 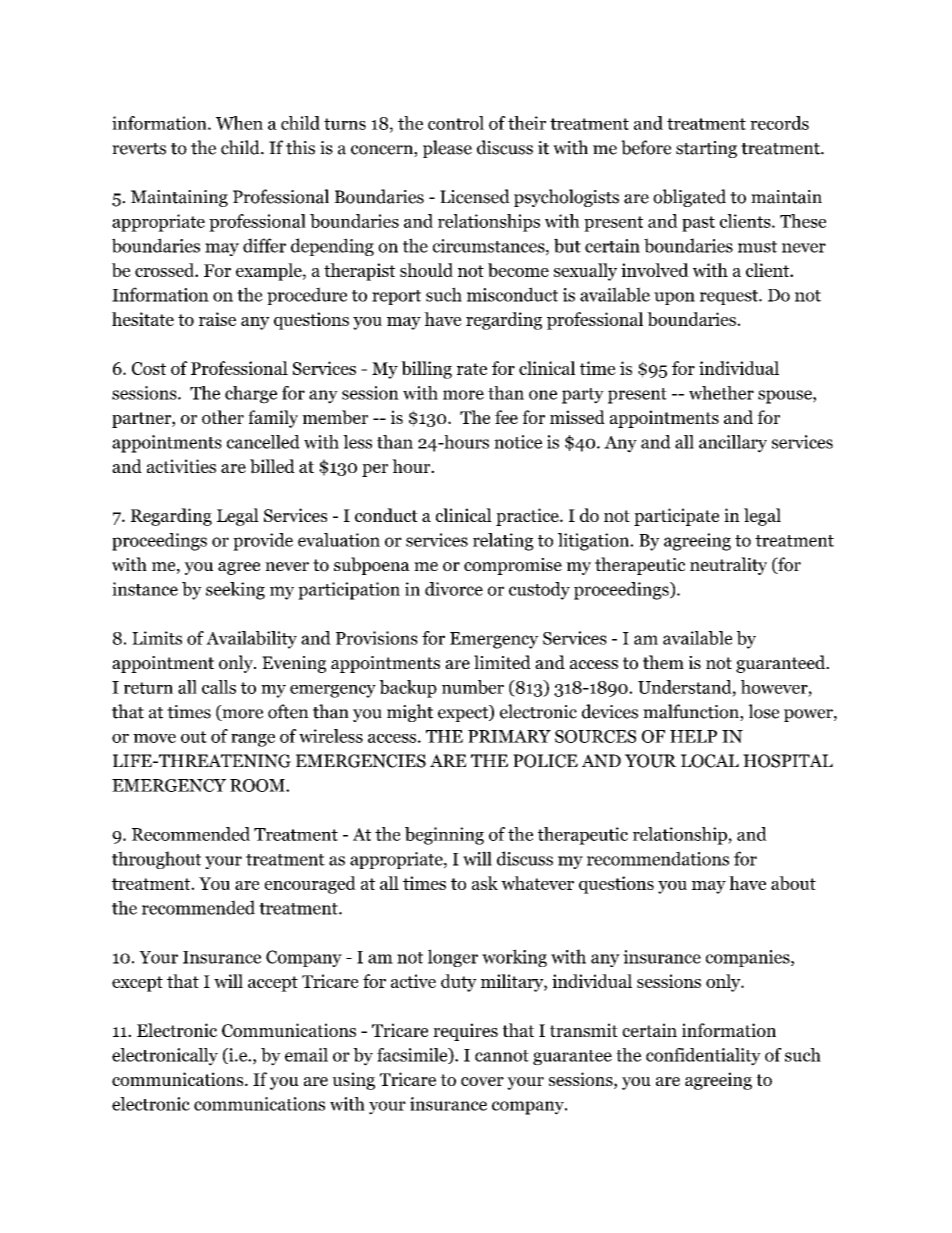 I want to click on divorce, so click(x=454, y=589).
